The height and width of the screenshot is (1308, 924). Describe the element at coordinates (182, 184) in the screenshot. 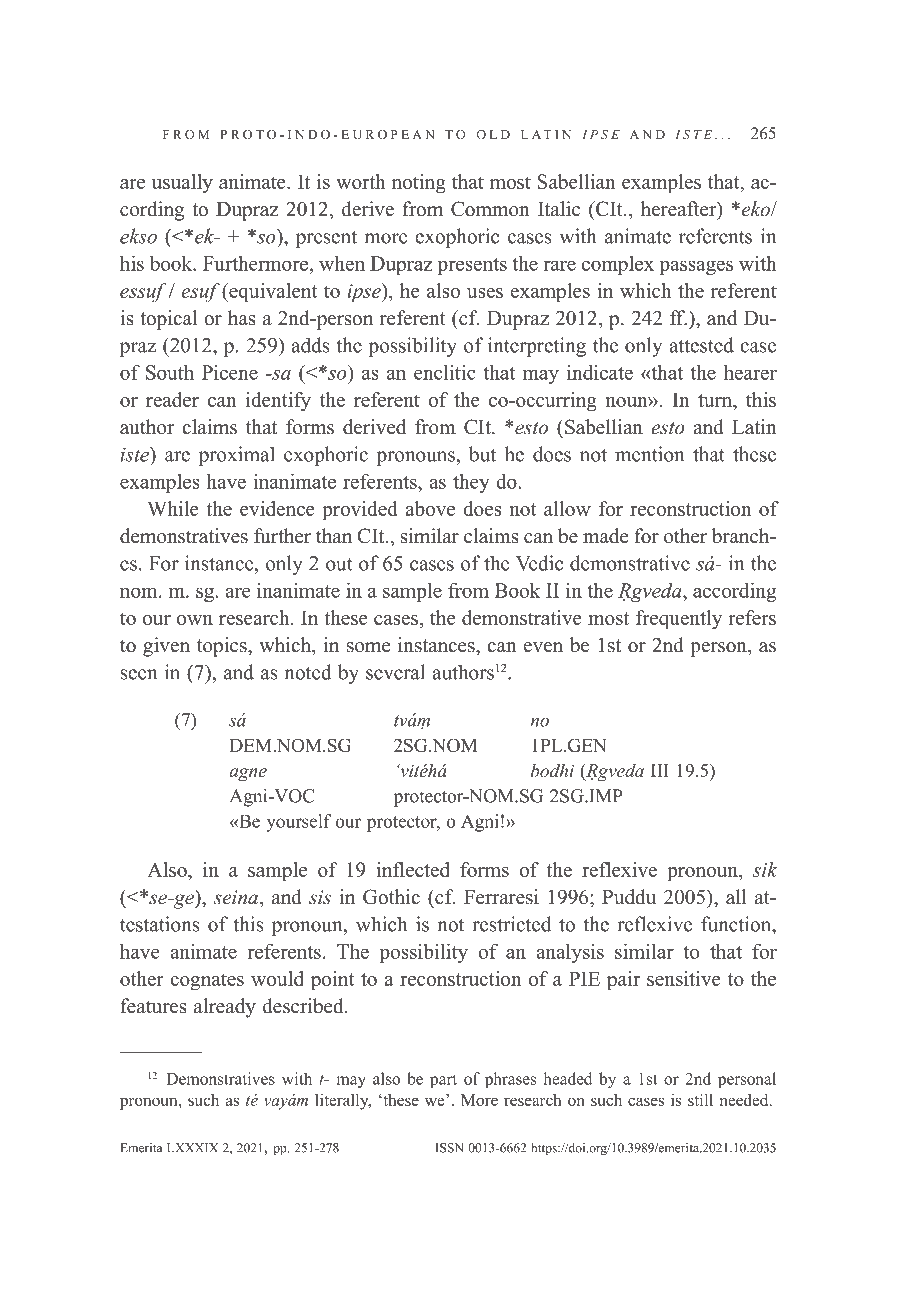

I see `usually` at that location.
